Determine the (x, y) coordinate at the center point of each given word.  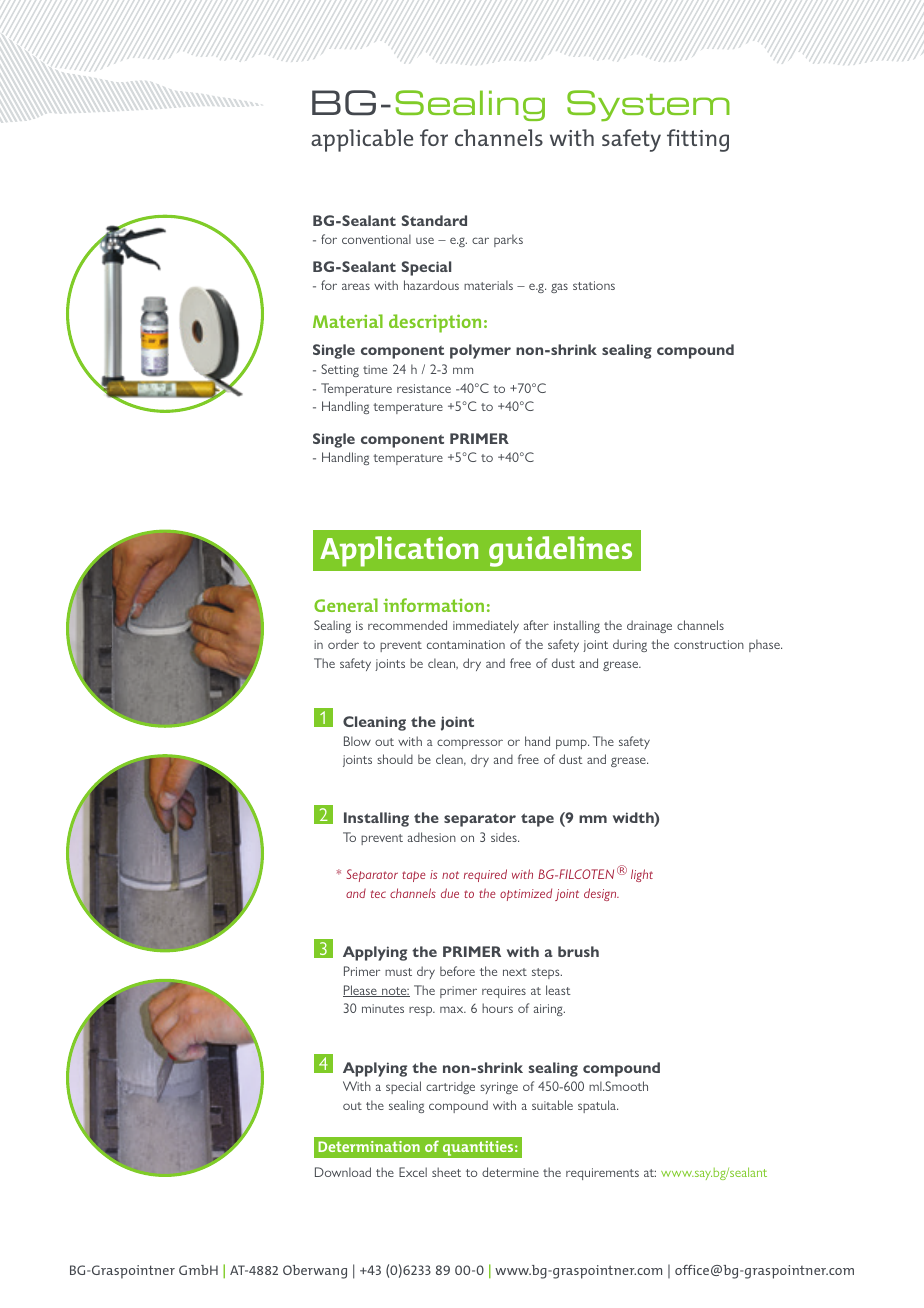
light (642, 875)
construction (709, 644)
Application (399, 551)
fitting (698, 140)
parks (508, 240)
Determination (369, 1146)
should (395, 759)
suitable (552, 1105)
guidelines (560, 551)
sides (505, 837)
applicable (362, 140)
